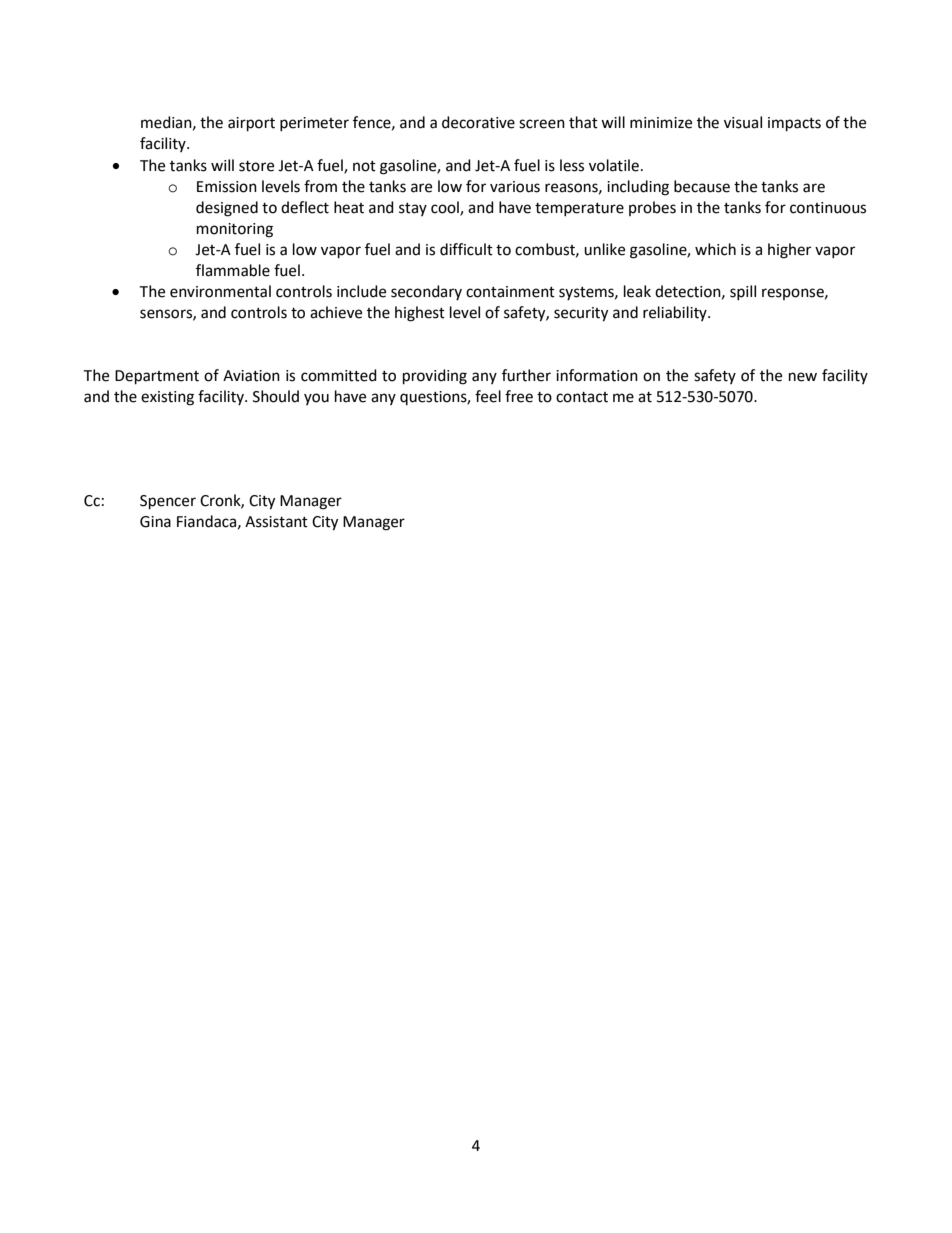 The image size is (952, 1233). What do you see at coordinates (803, 377) in the screenshot?
I see `new` at bounding box center [803, 377].
